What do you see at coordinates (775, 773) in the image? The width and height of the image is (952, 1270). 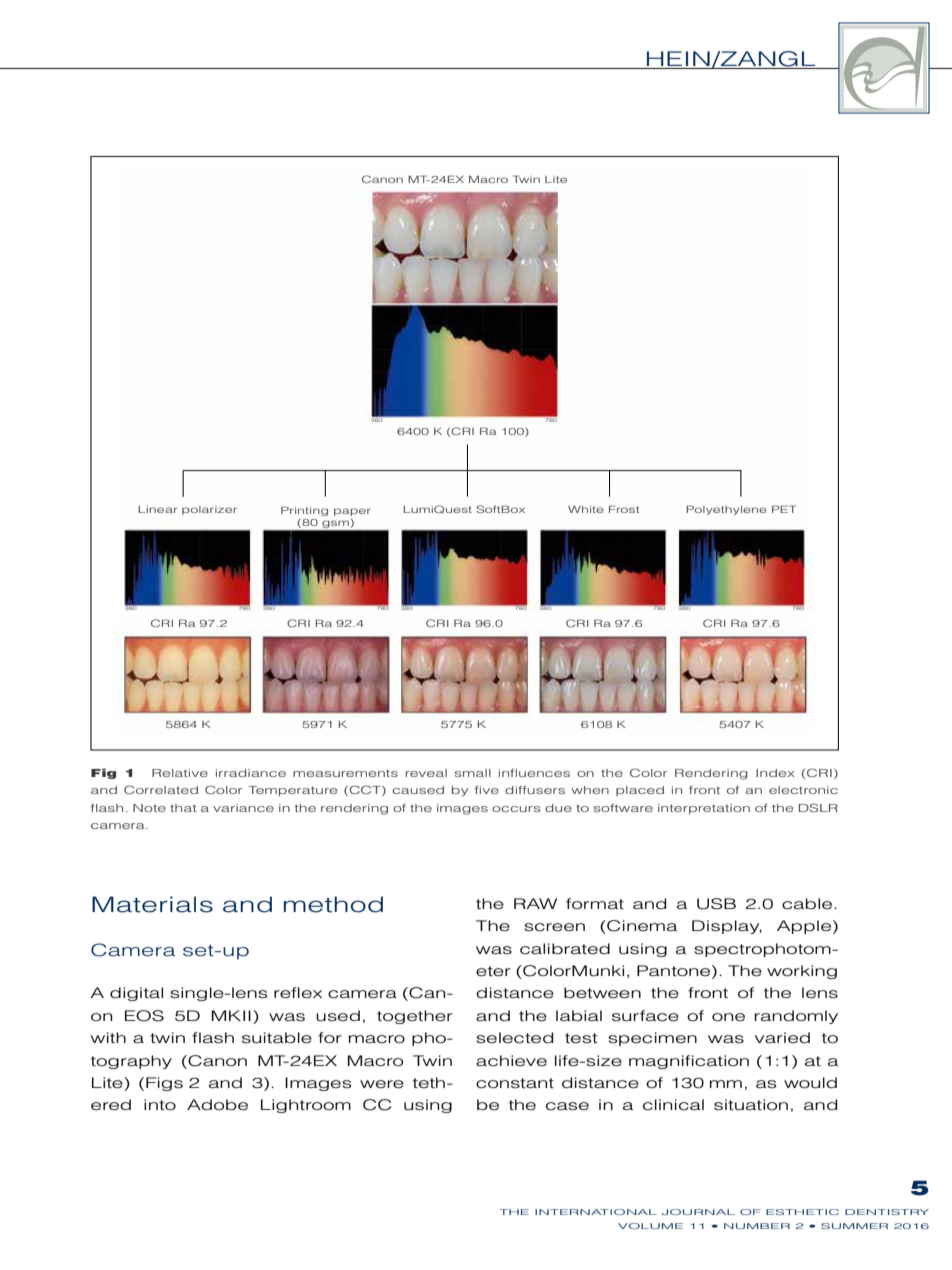 I see `Index` at bounding box center [775, 773].
